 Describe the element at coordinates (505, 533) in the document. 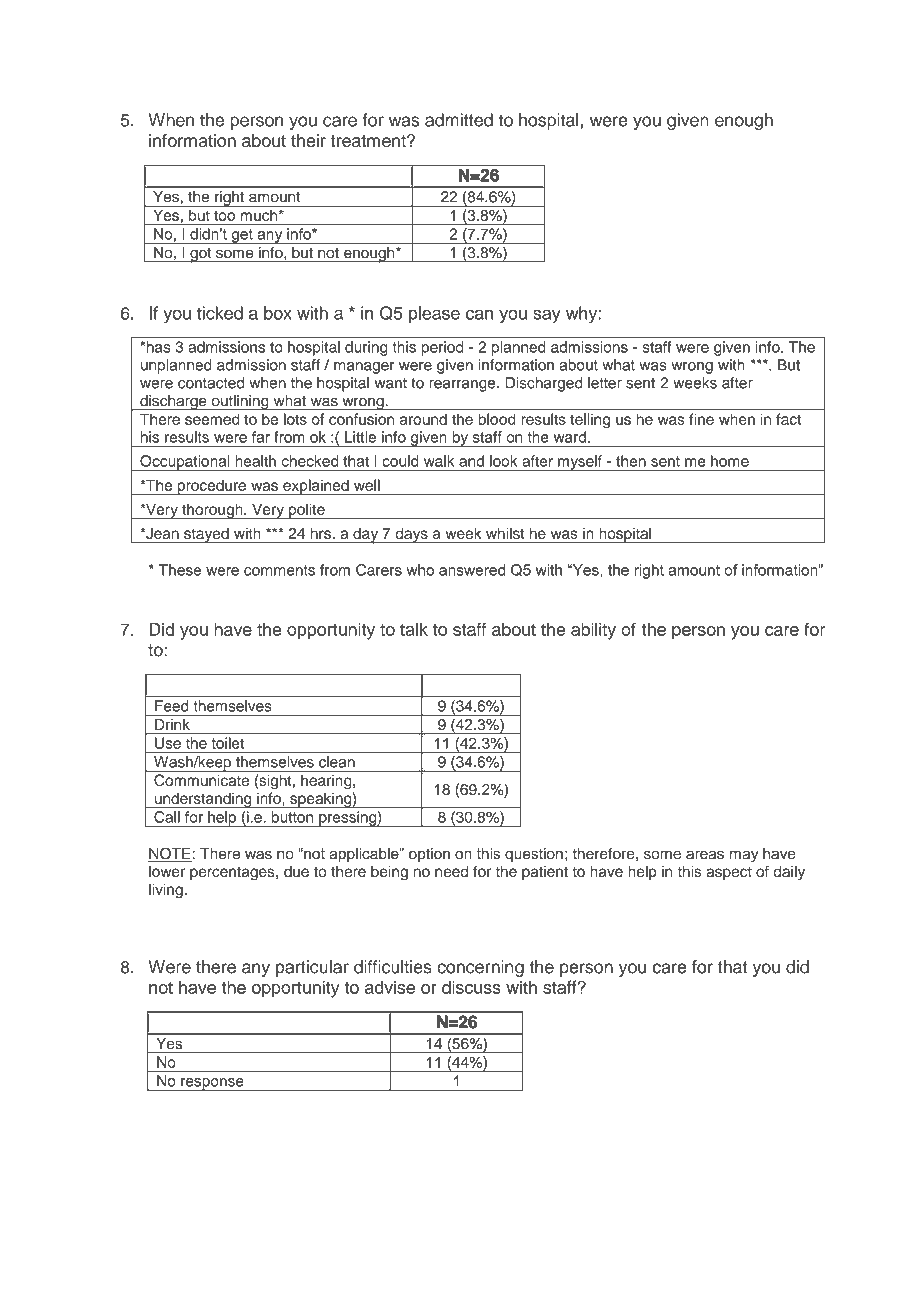

I see `whilst` at that location.
